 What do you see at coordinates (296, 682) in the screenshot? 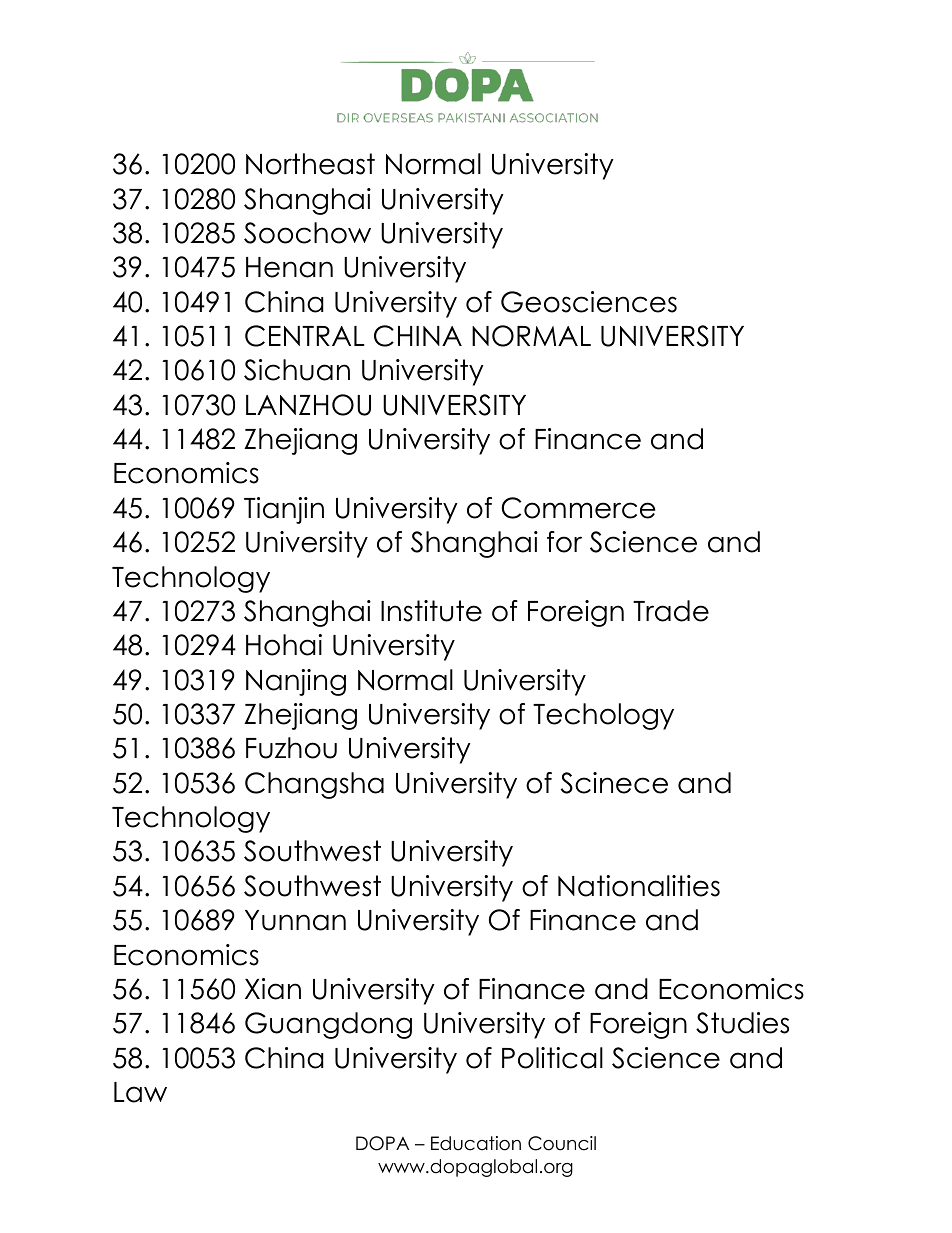
I see `Nanjing` at bounding box center [296, 682].
